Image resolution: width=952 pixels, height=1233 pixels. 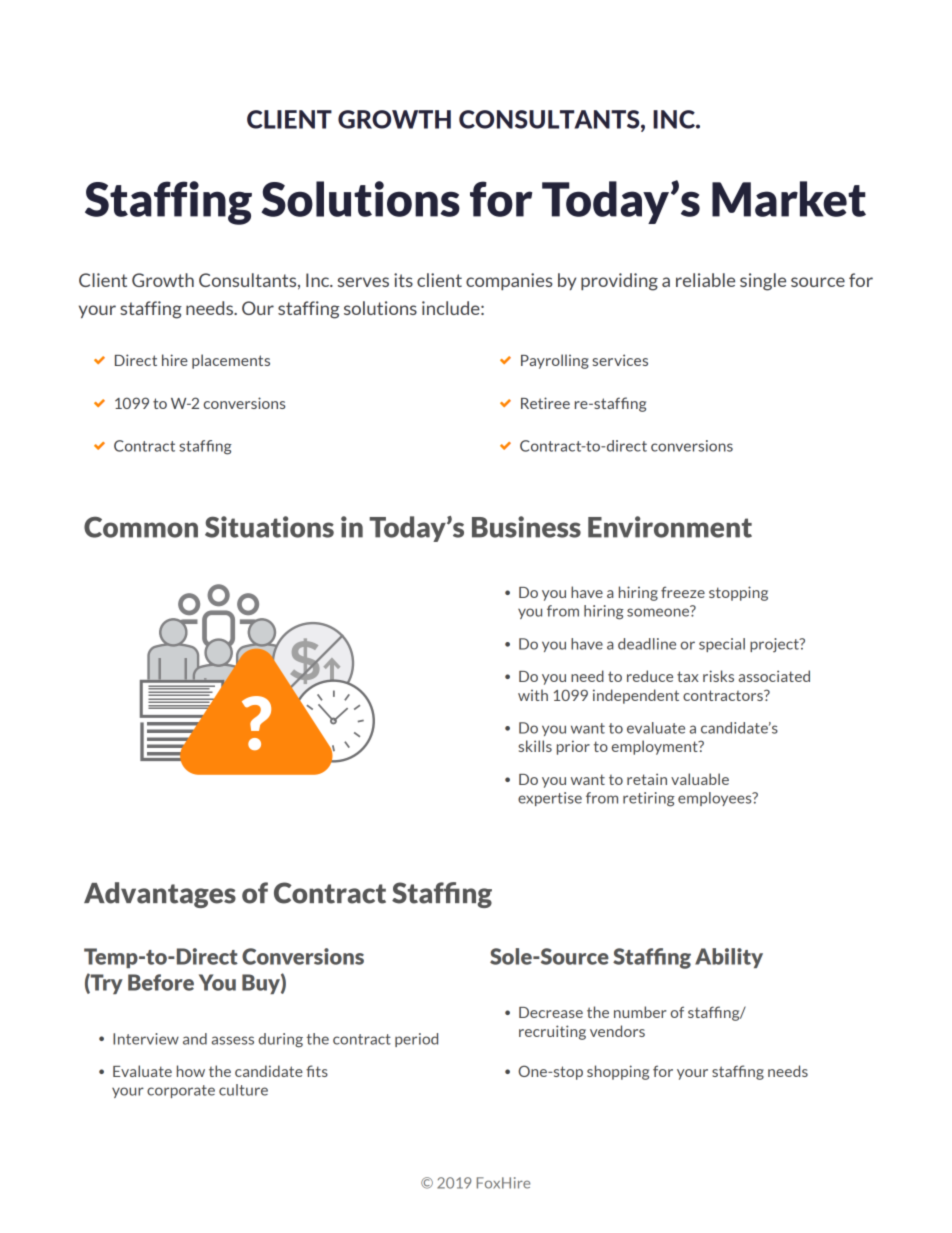 What do you see at coordinates (683, 592) in the screenshot?
I see `freeze` at bounding box center [683, 592].
